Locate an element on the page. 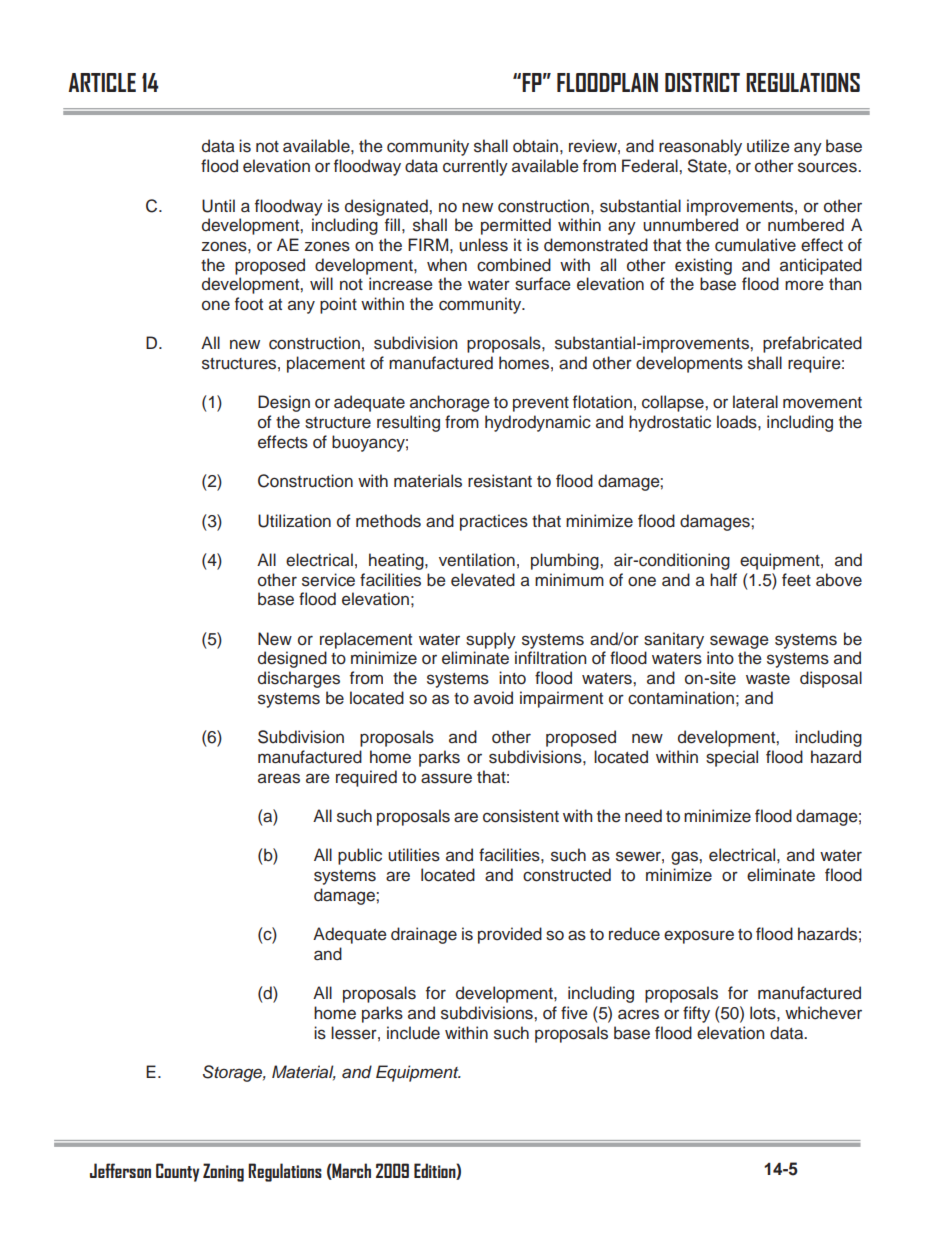 The width and height of the page is (952, 1233). sewage is located at coordinates (739, 642).
